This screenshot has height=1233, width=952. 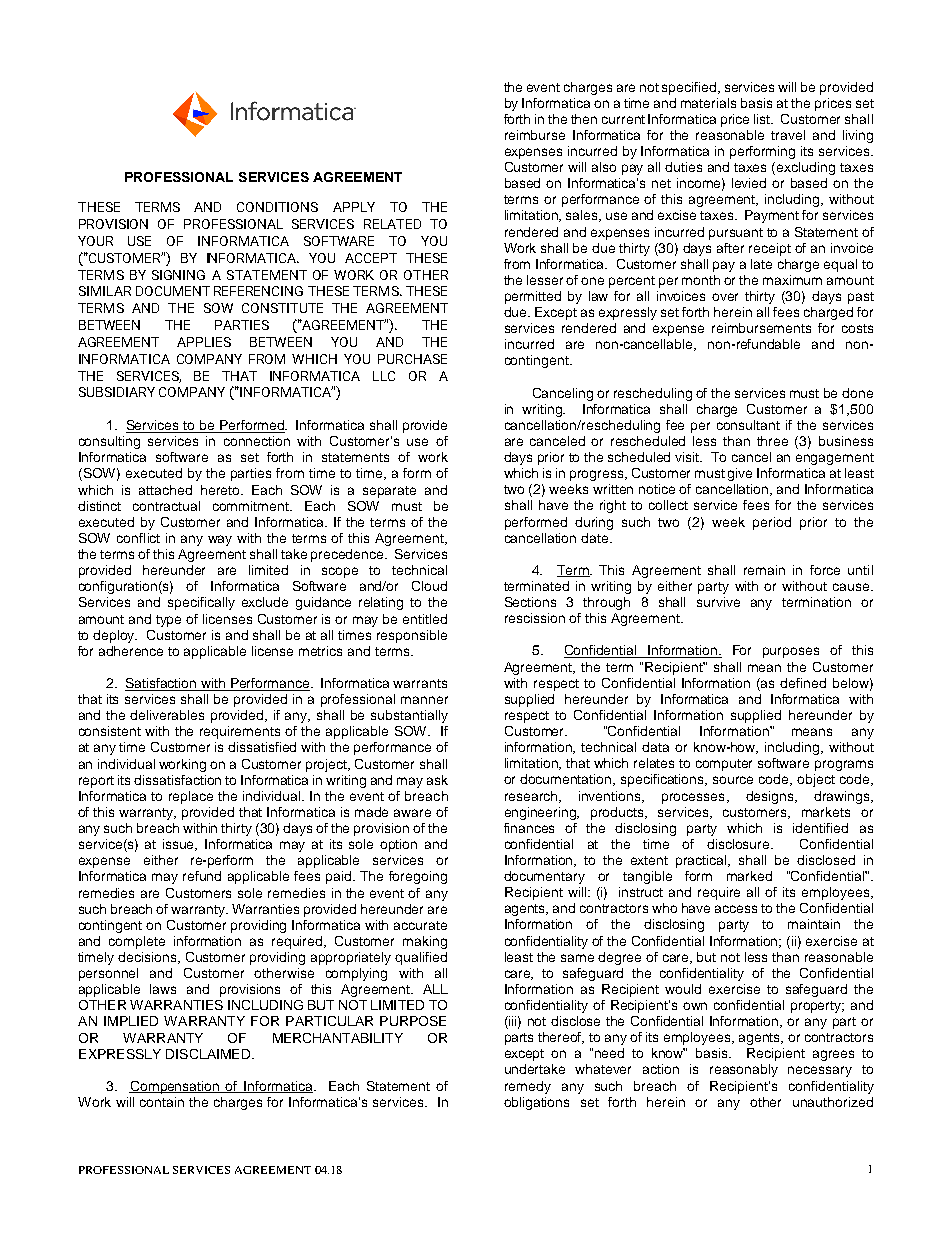 I want to click on computer, so click(x=724, y=765).
